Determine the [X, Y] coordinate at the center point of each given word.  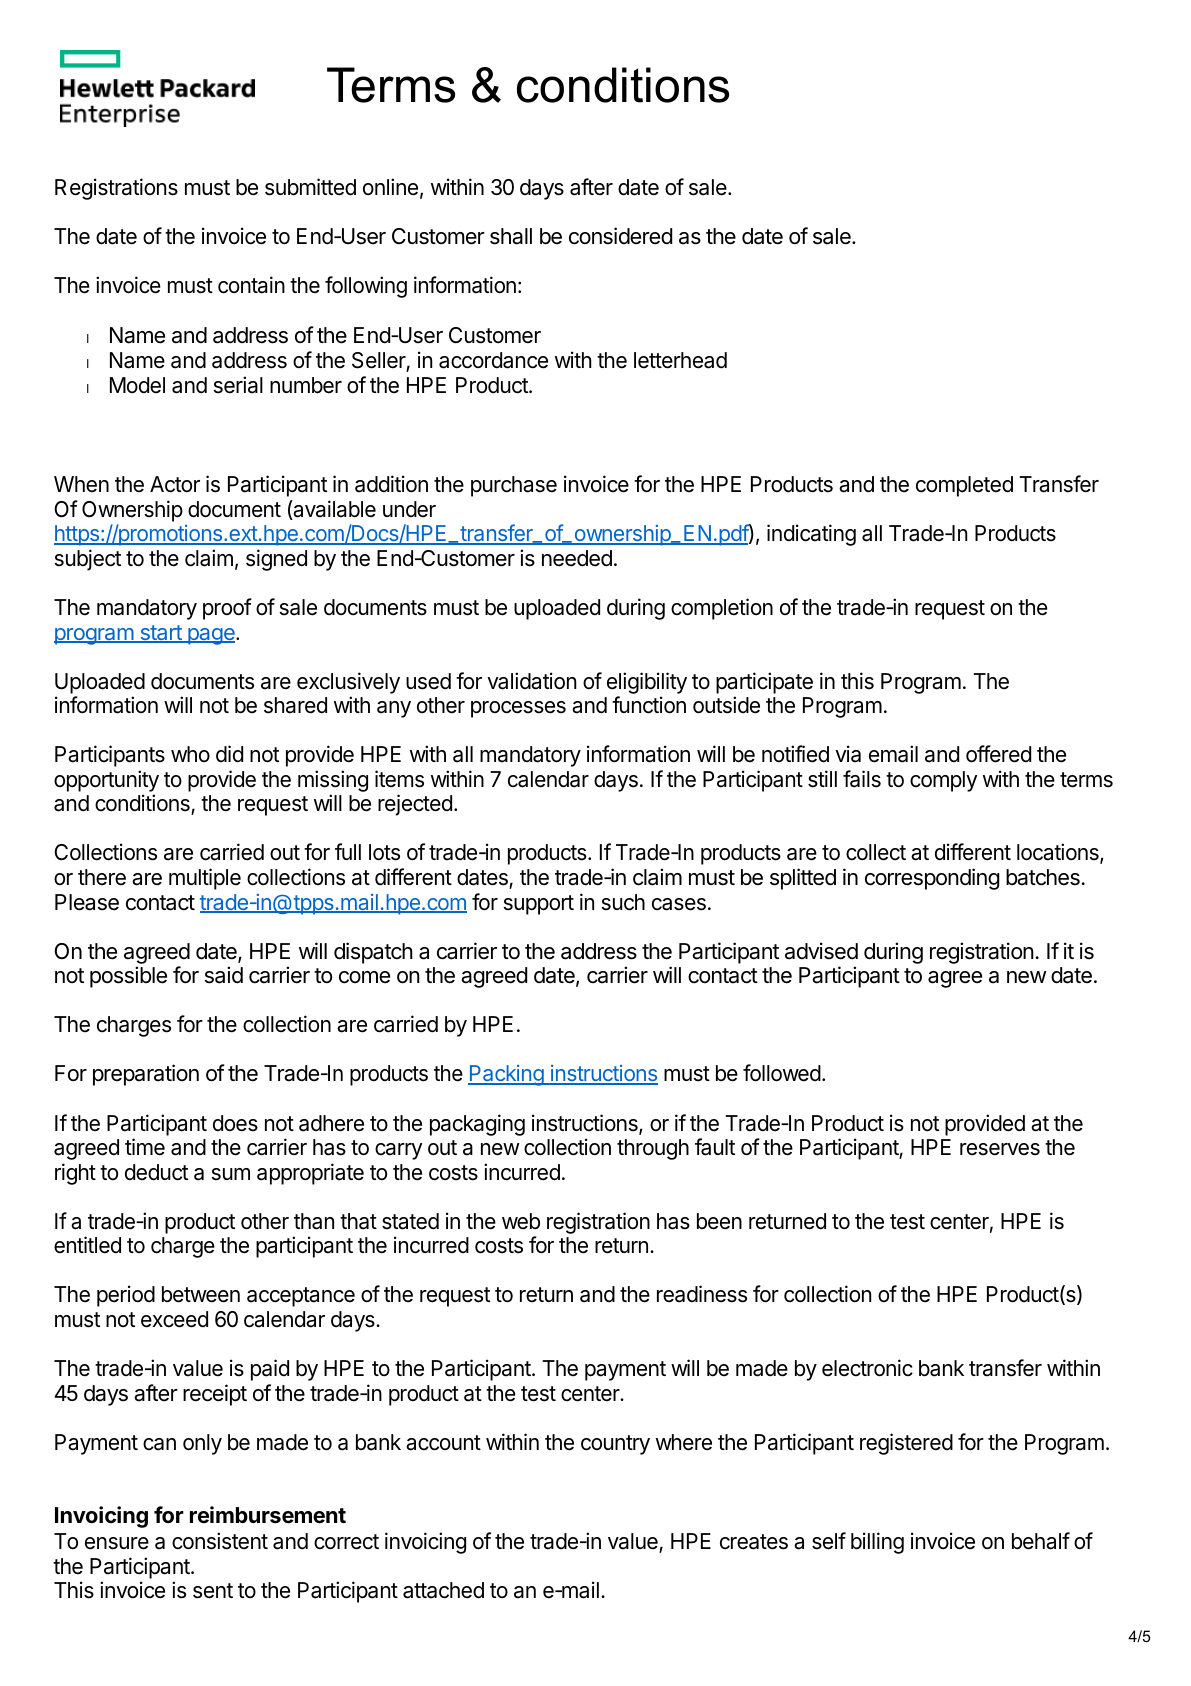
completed [964, 486]
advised [821, 951]
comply [943, 781]
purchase [514, 486]
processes [518, 709]
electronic [867, 1368]
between [201, 1294]
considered [620, 236]
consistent [220, 1541]
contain [251, 285]
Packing [506, 1075]
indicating [811, 535]
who [190, 754]
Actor [175, 484]
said [224, 975]
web [521, 1221]
